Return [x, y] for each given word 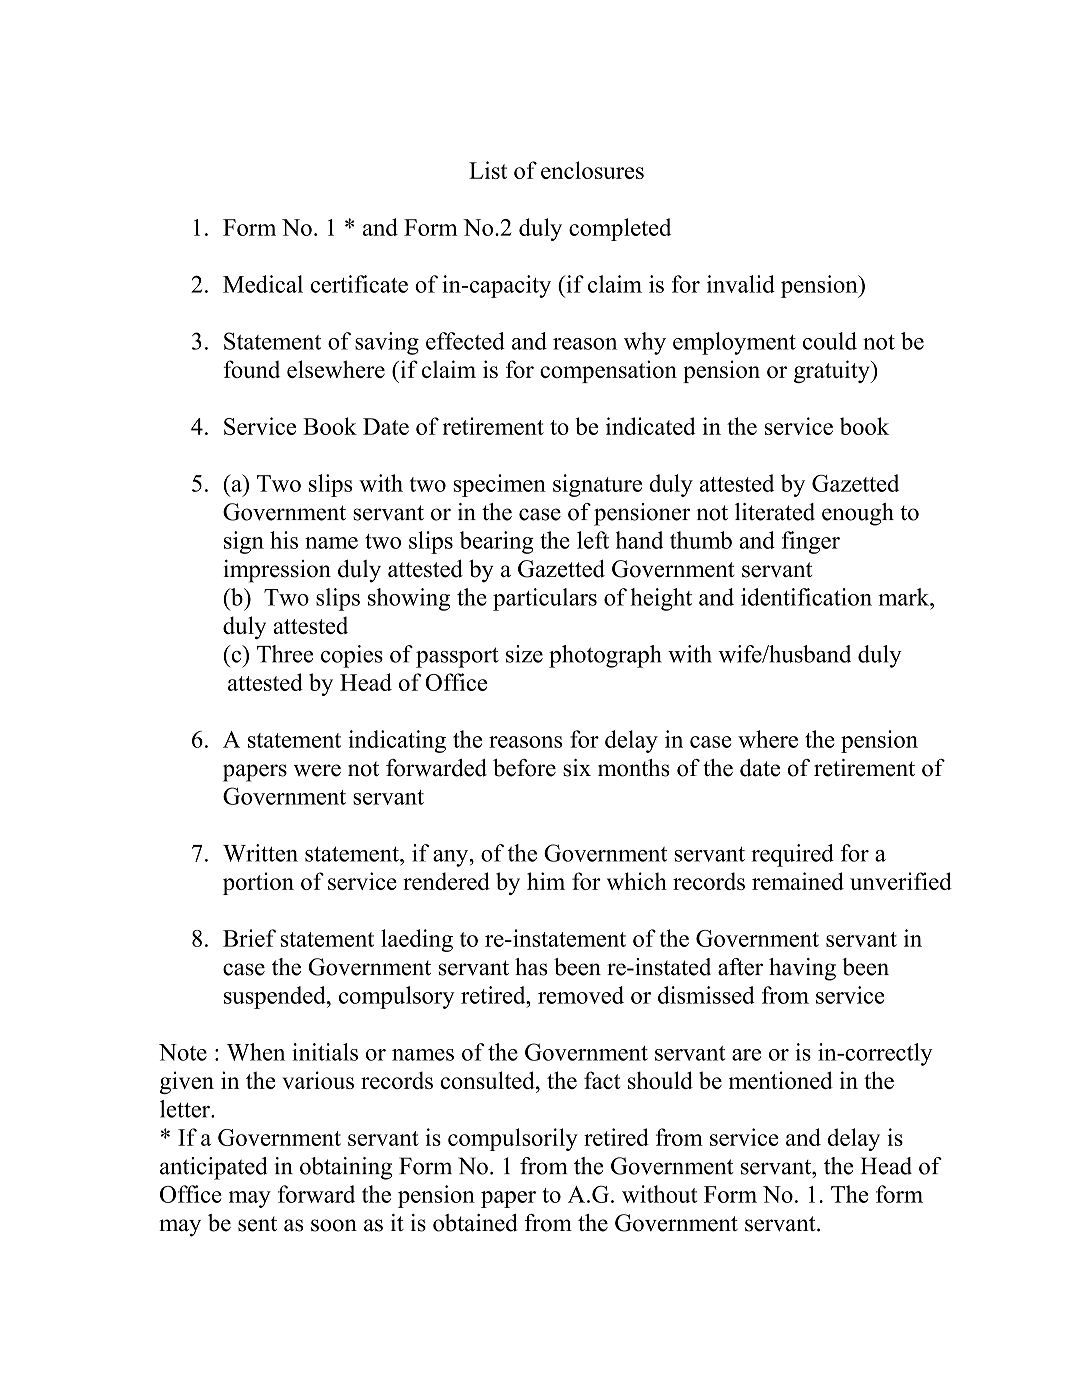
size [524, 654]
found [252, 369]
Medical [263, 284]
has [531, 967]
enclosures [592, 170]
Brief [249, 938]
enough [858, 514]
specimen [499, 485]
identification [806, 597]
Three [285, 654]
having [802, 969]
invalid [741, 284]
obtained [475, 1223]
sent [257, 1224]
